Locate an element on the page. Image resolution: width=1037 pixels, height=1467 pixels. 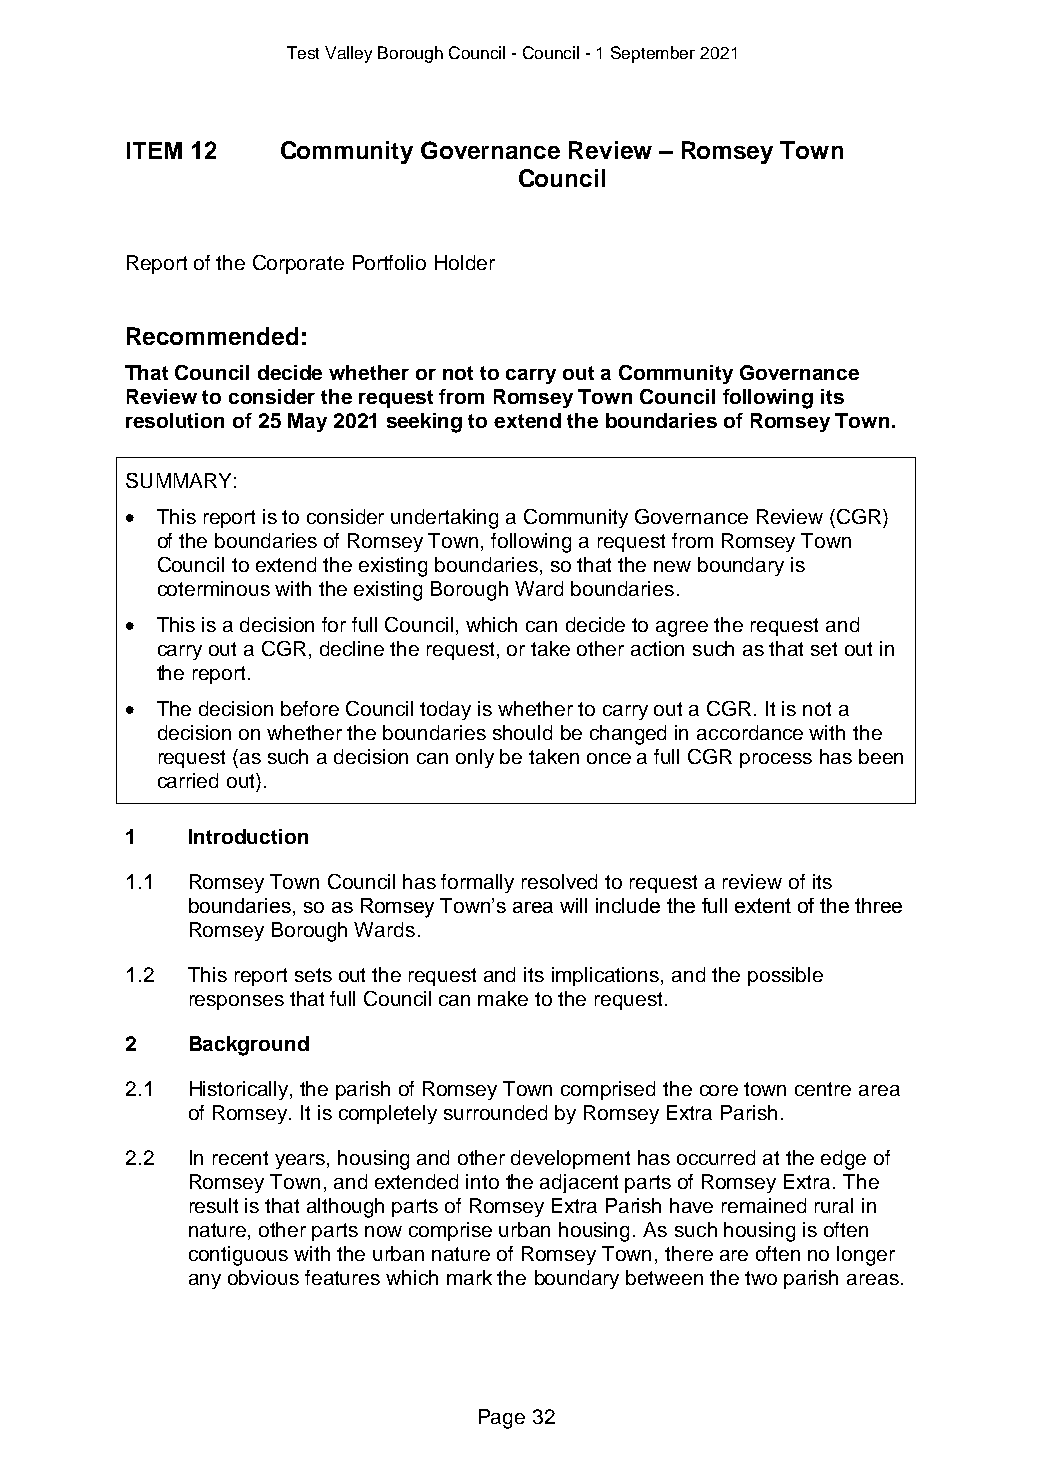
any is located at coordinates (205, 1281).
